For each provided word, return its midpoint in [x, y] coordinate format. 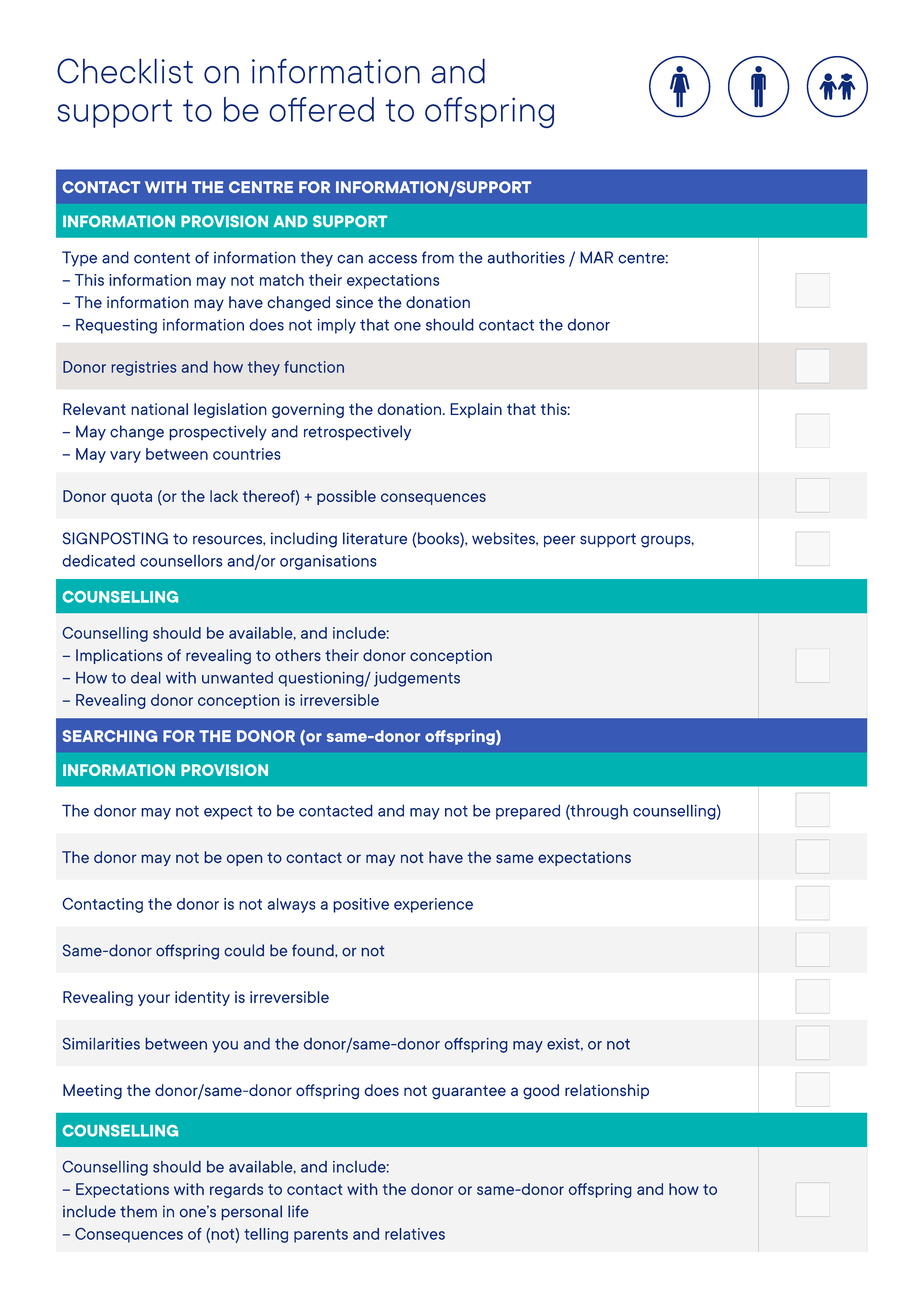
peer [560, 541]
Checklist [125, 71]
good [541, 1092]
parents [321, 1236]
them [138, 1211]
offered [322, 109]
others [298, 655]
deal [146, 678]
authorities [526, 257]
